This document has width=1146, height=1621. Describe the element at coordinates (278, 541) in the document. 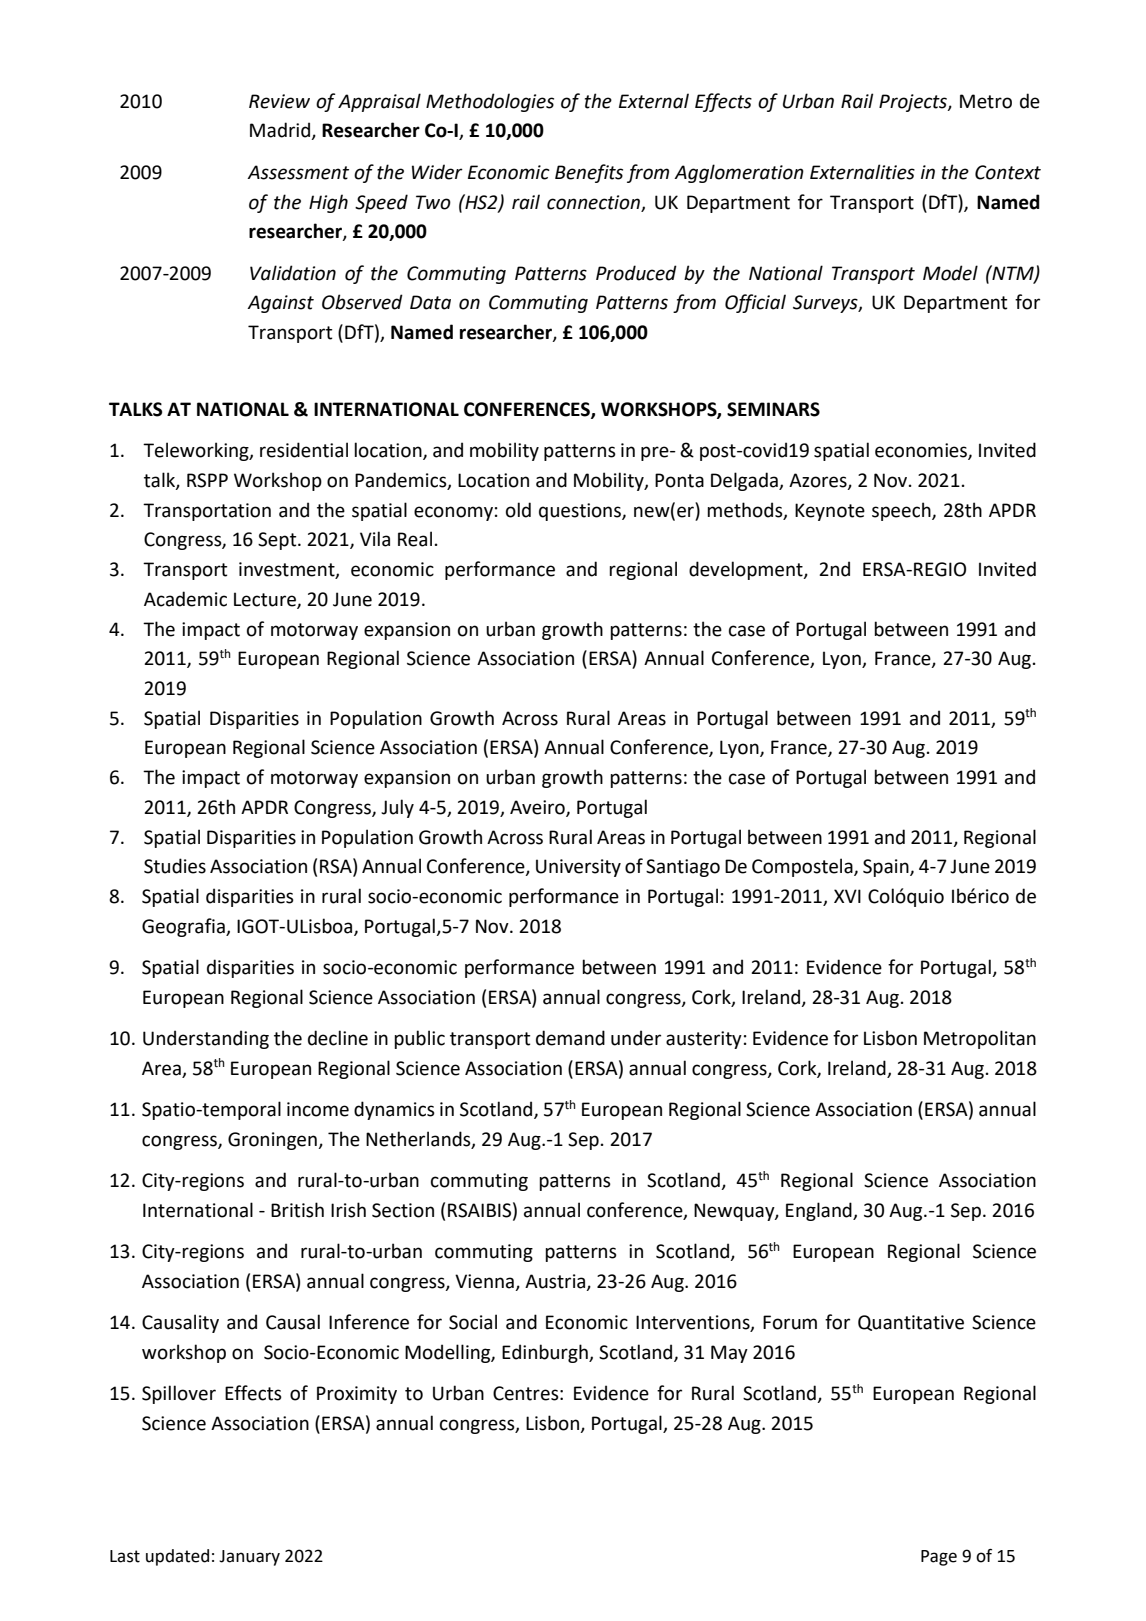

I see `Sept` at that location.
